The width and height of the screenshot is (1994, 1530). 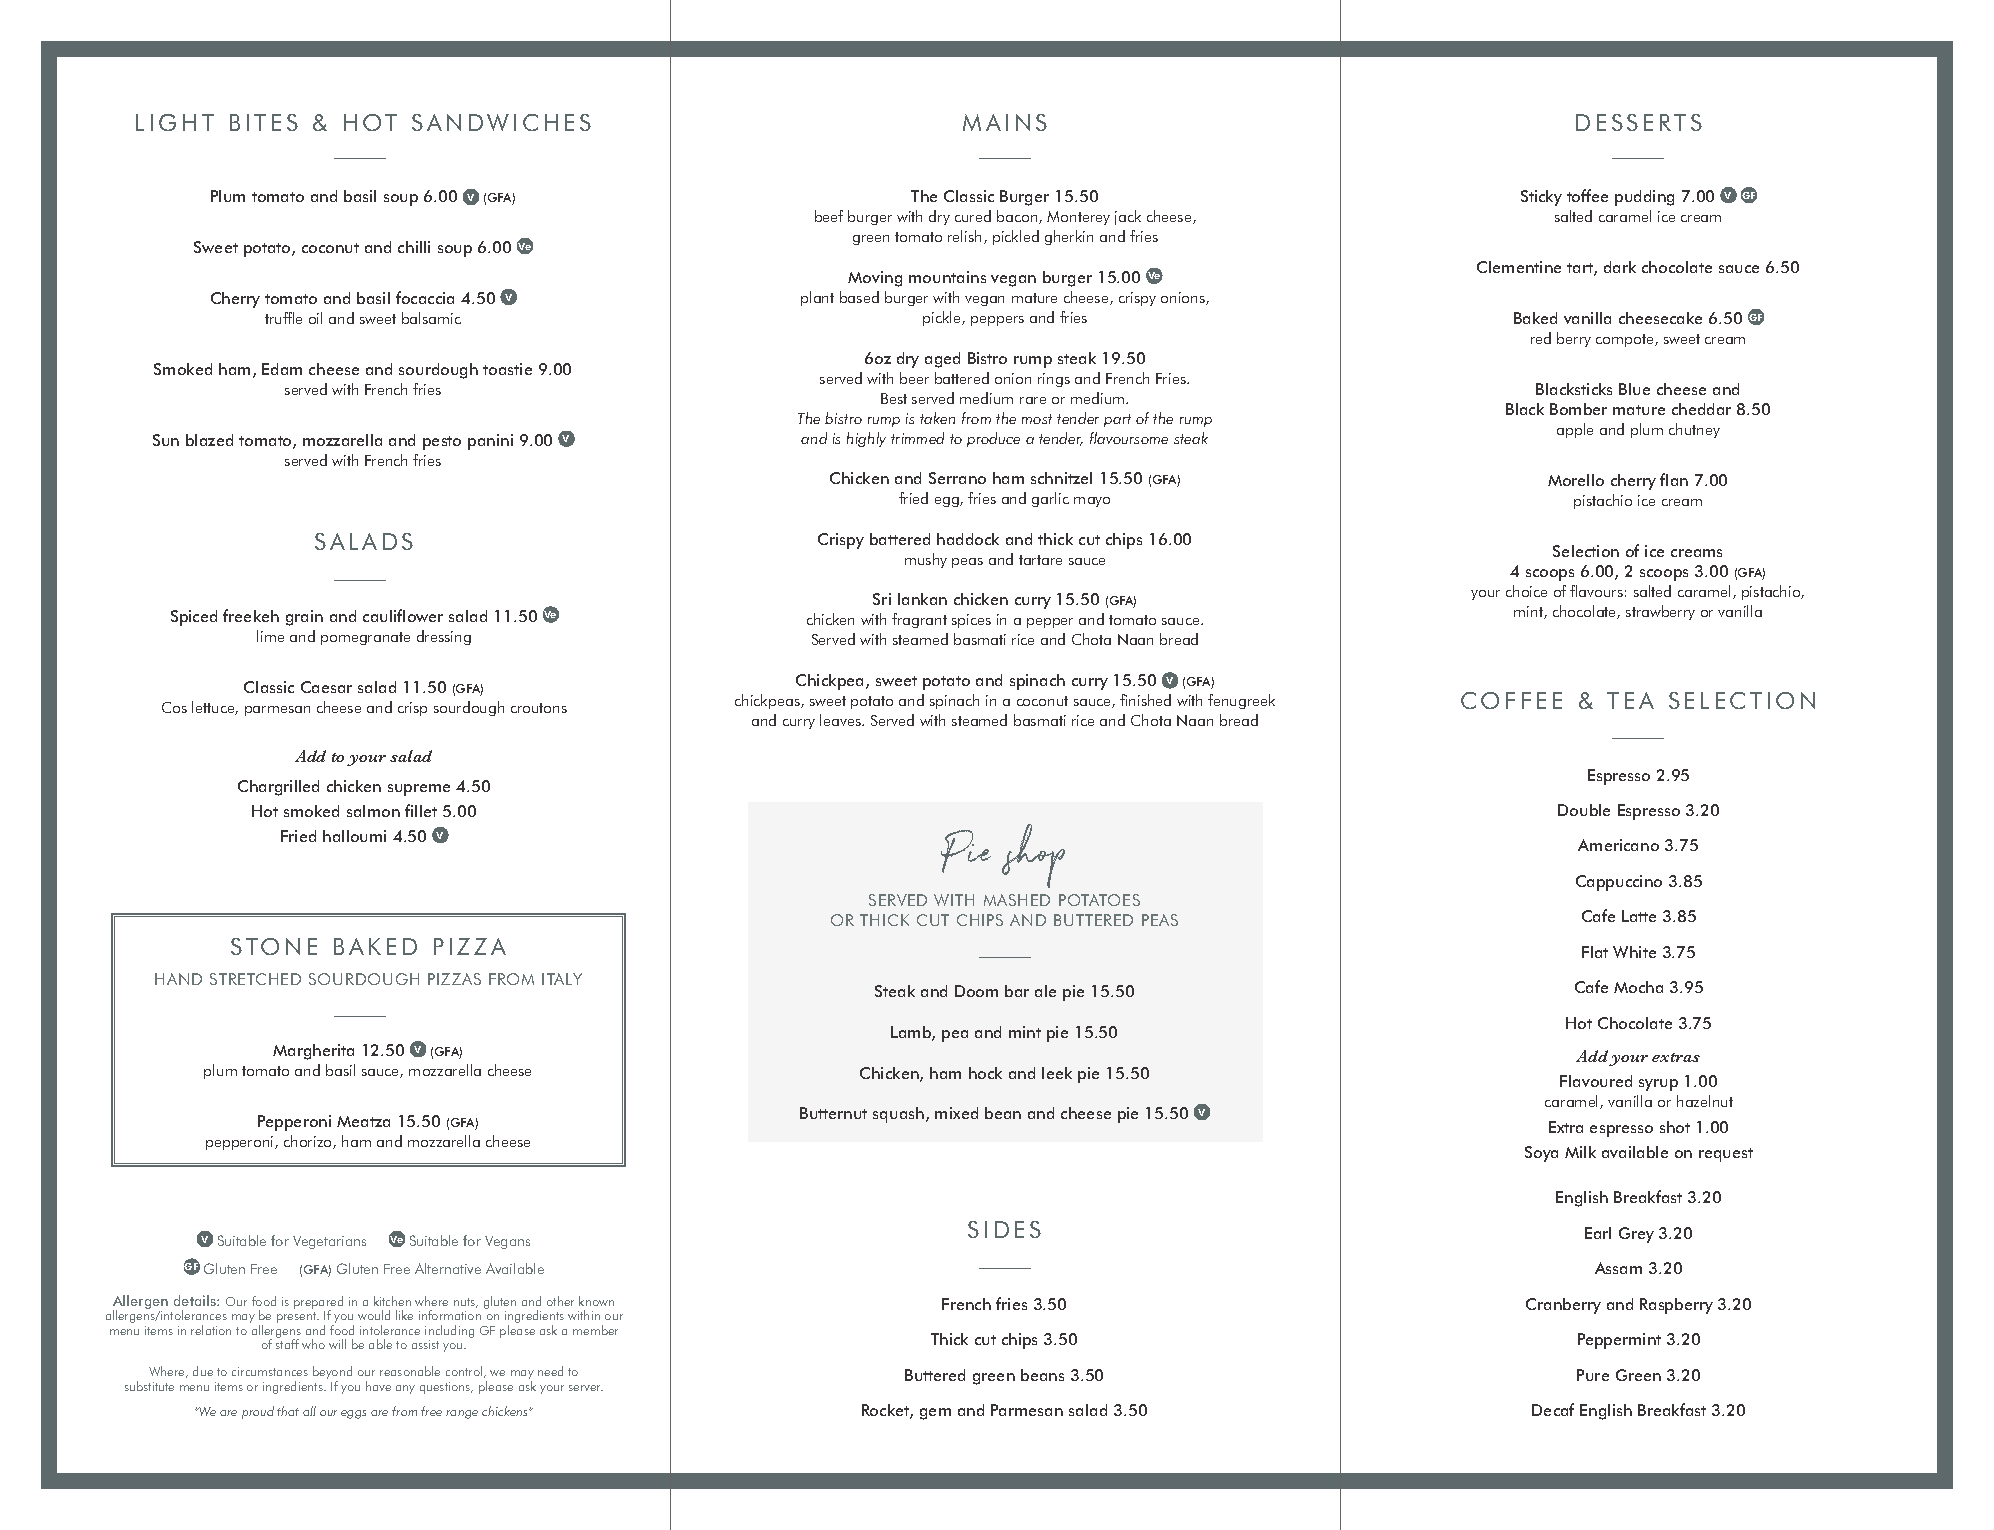 I want to click on beyond, so click(x=332, y=1374).
